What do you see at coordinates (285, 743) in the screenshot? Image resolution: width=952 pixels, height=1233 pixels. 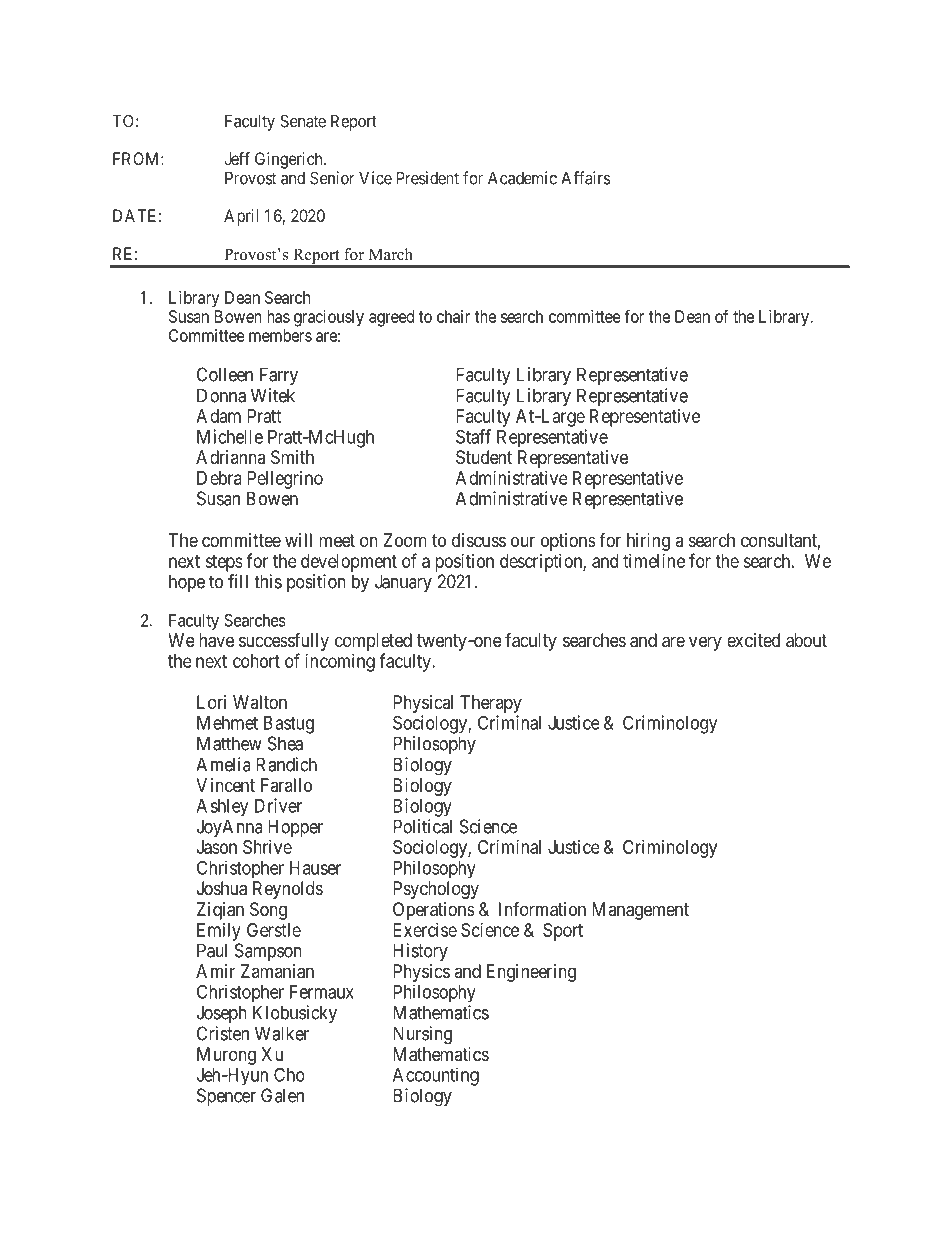 I see `Shea` at bounding box center [285, 743].
